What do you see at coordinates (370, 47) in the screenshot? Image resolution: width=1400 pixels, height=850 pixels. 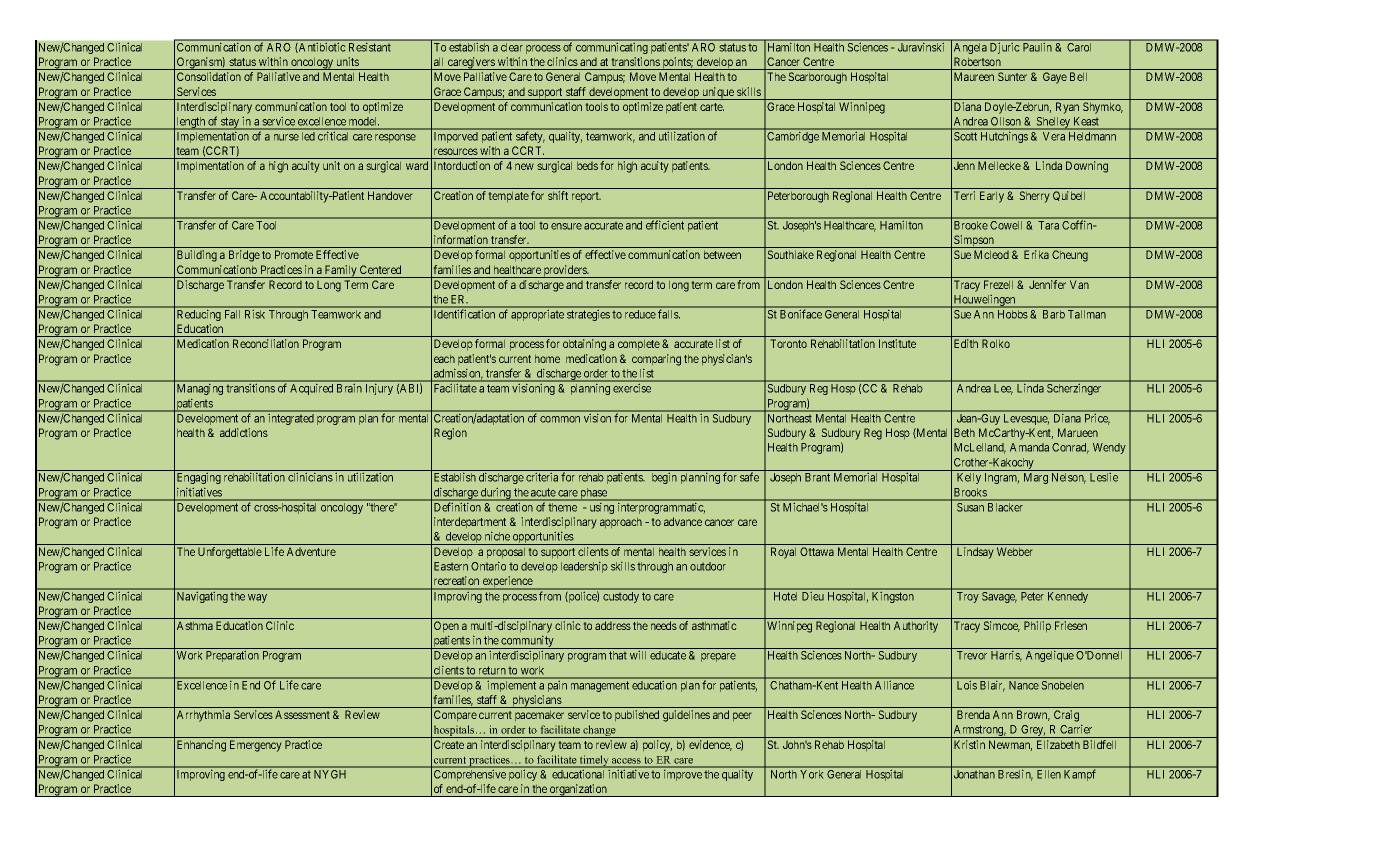 I see `Resistant` at bounding box center [370, 47].
